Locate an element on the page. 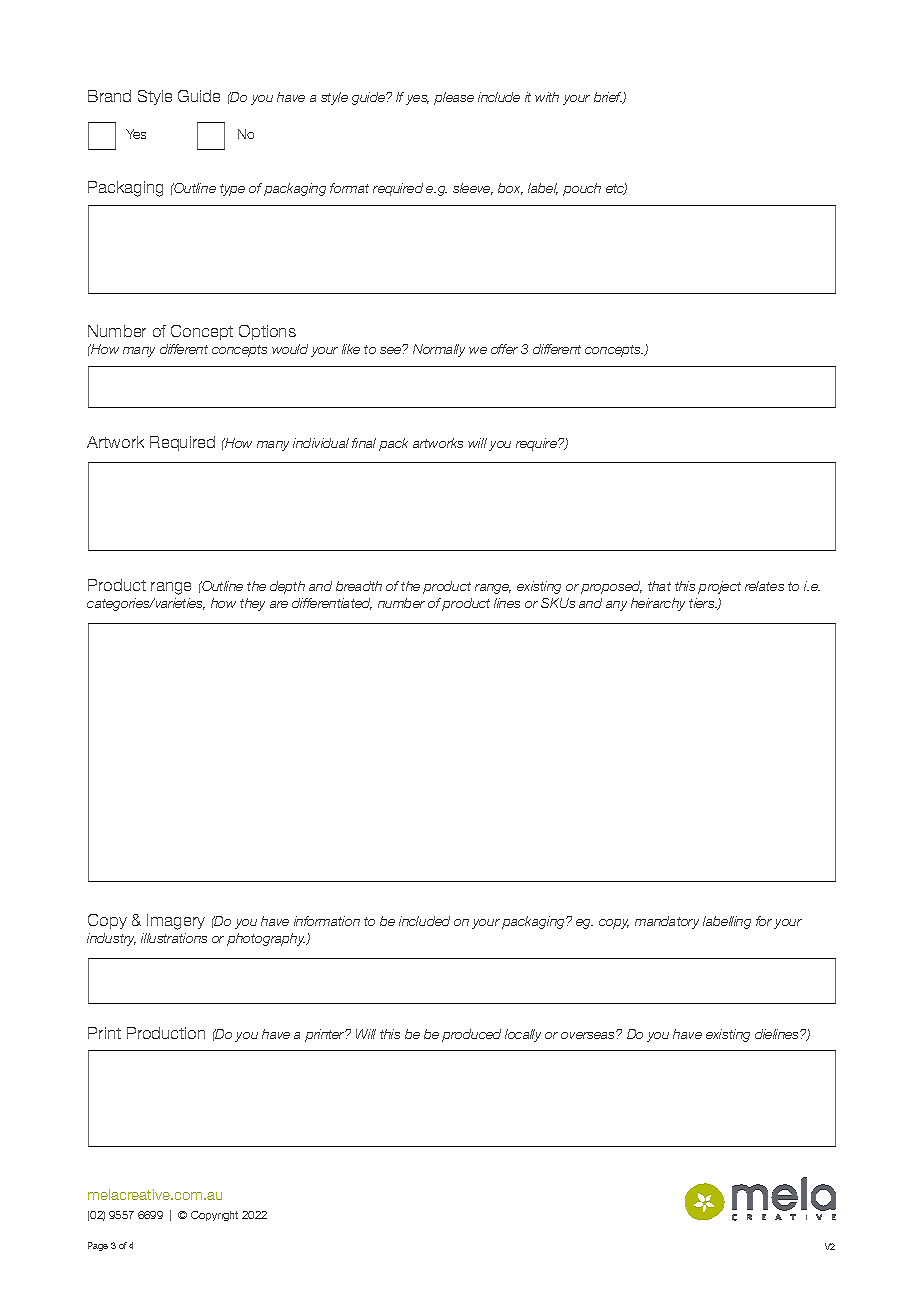 The width and height of the image is (924, 1308). Options is located at coordinates (267, 332).
